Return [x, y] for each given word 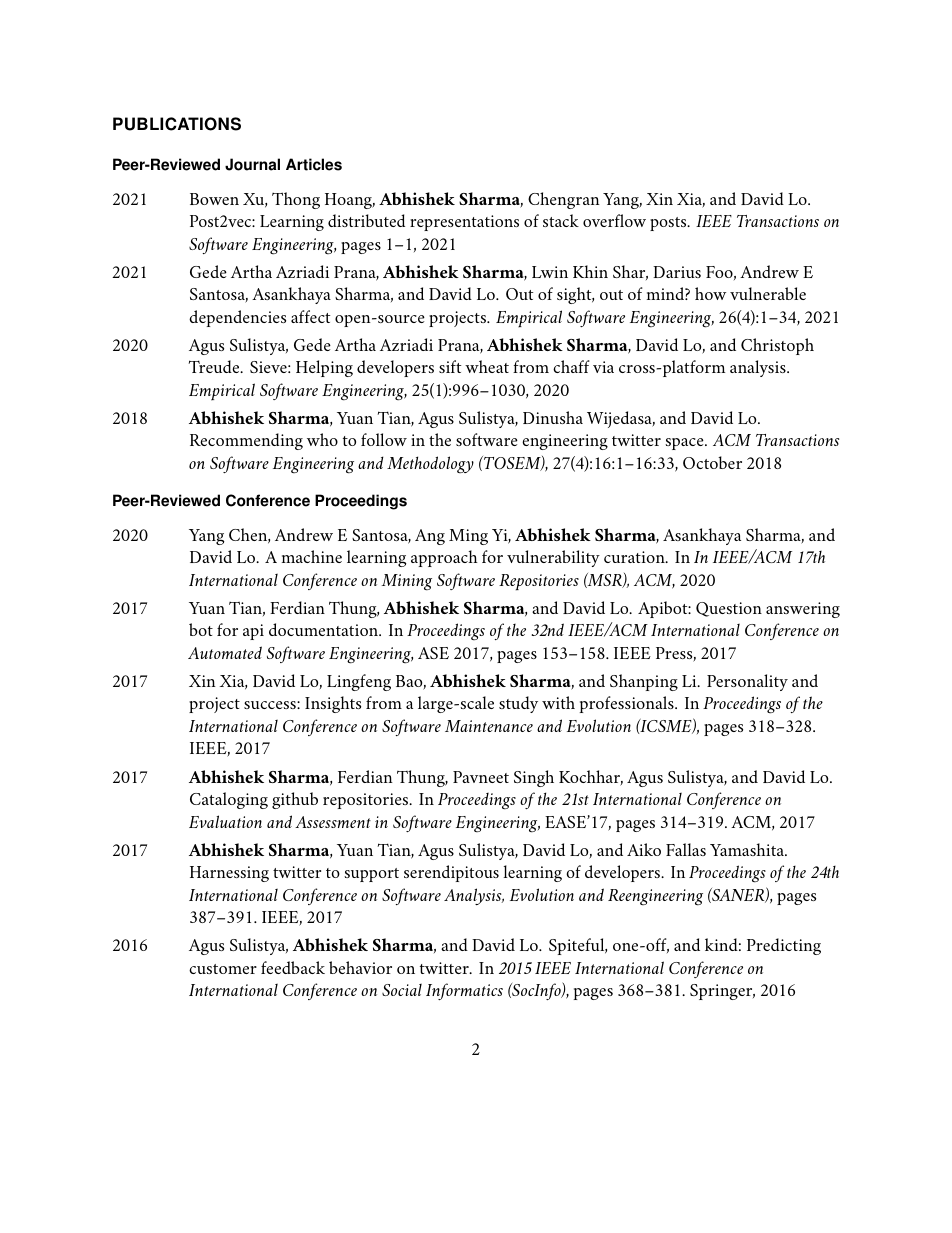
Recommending [246, 441]
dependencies [237, 318]
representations [464, 223]
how [710, 293]
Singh [534, 778]
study [518, 704]
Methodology [430, 464]
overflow [614, 220]
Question [729, 609]
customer [223, 969]
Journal [252, 164]
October [712, 462]
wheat [487, 366]
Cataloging [229, 800]
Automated [225, 652]
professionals [628, 704]
